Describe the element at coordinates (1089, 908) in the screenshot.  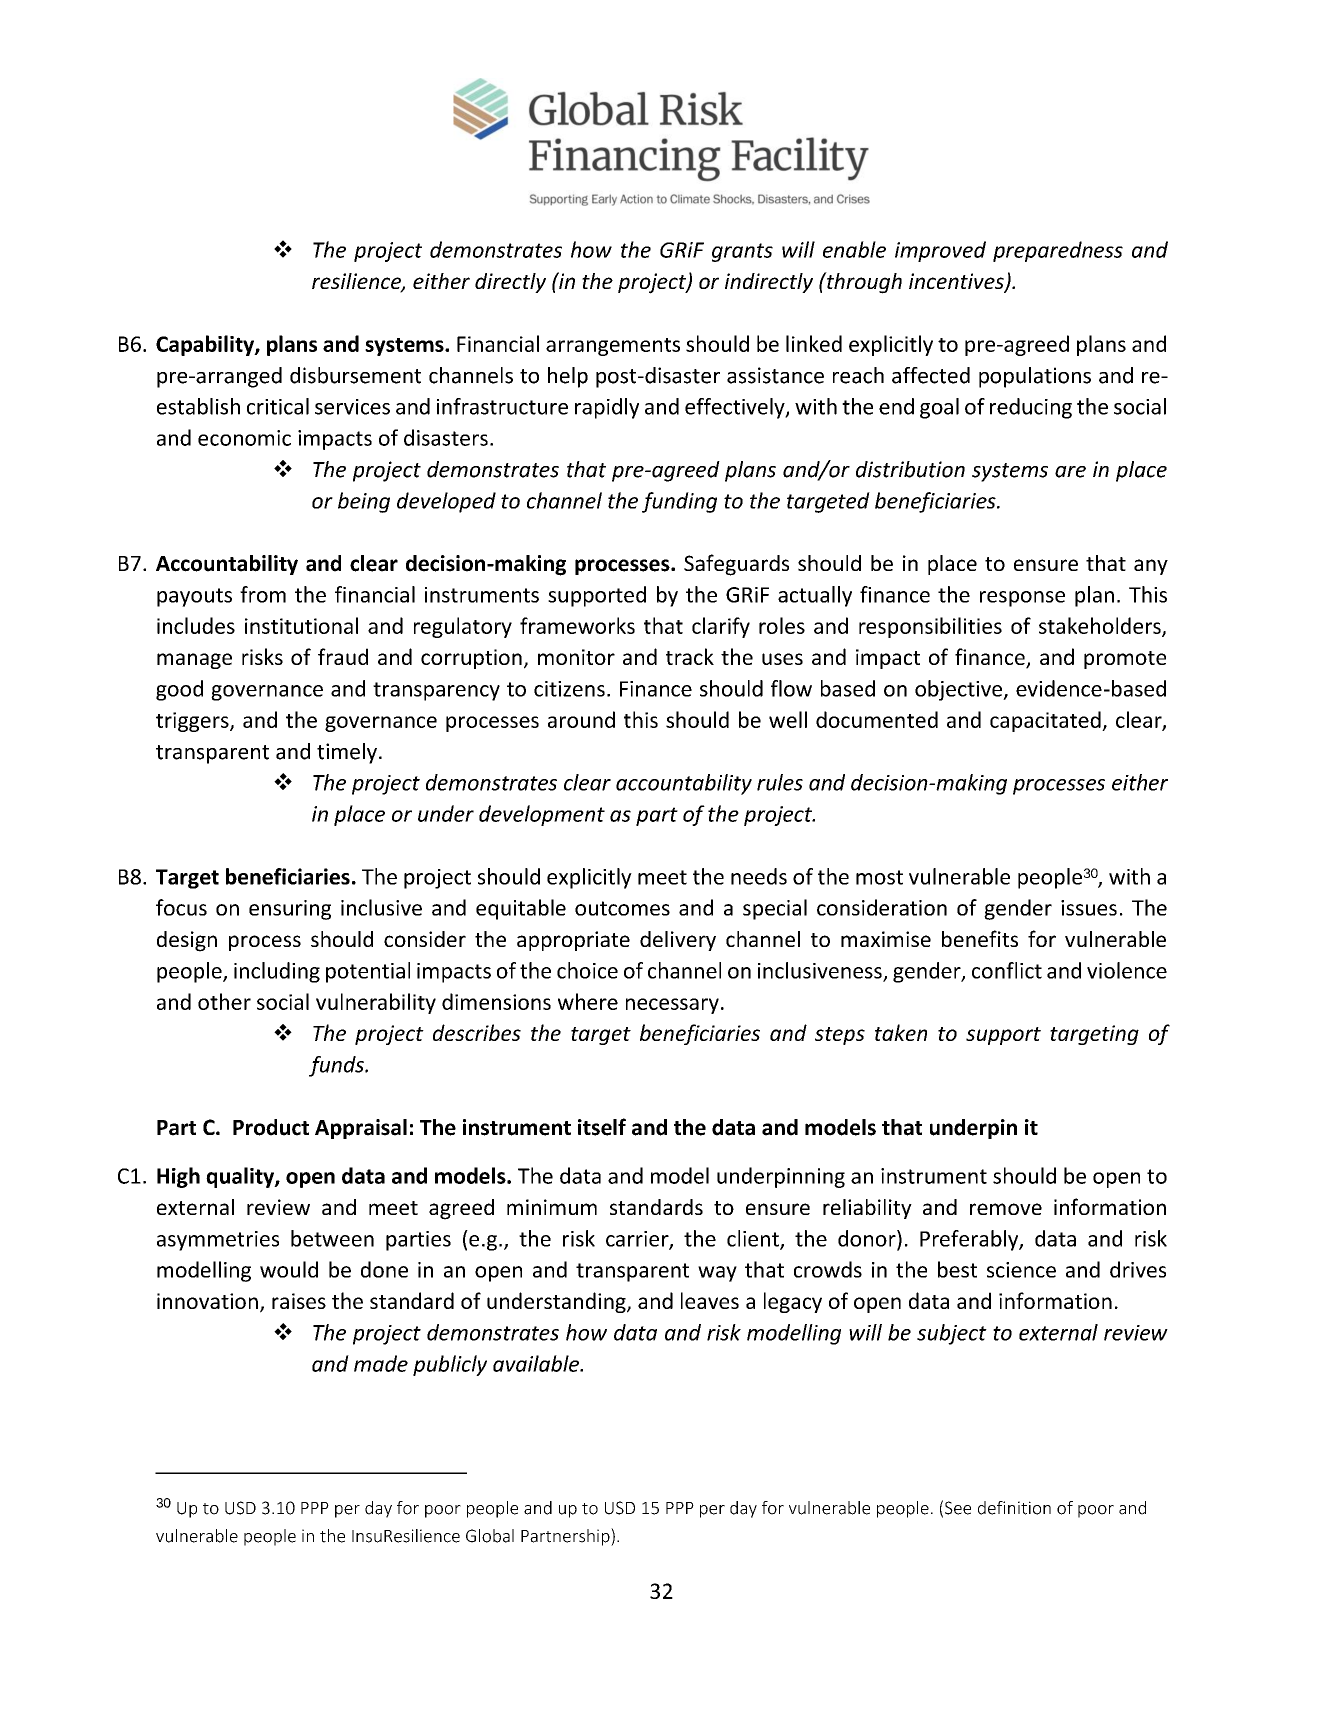
I see `issues` at that location.
